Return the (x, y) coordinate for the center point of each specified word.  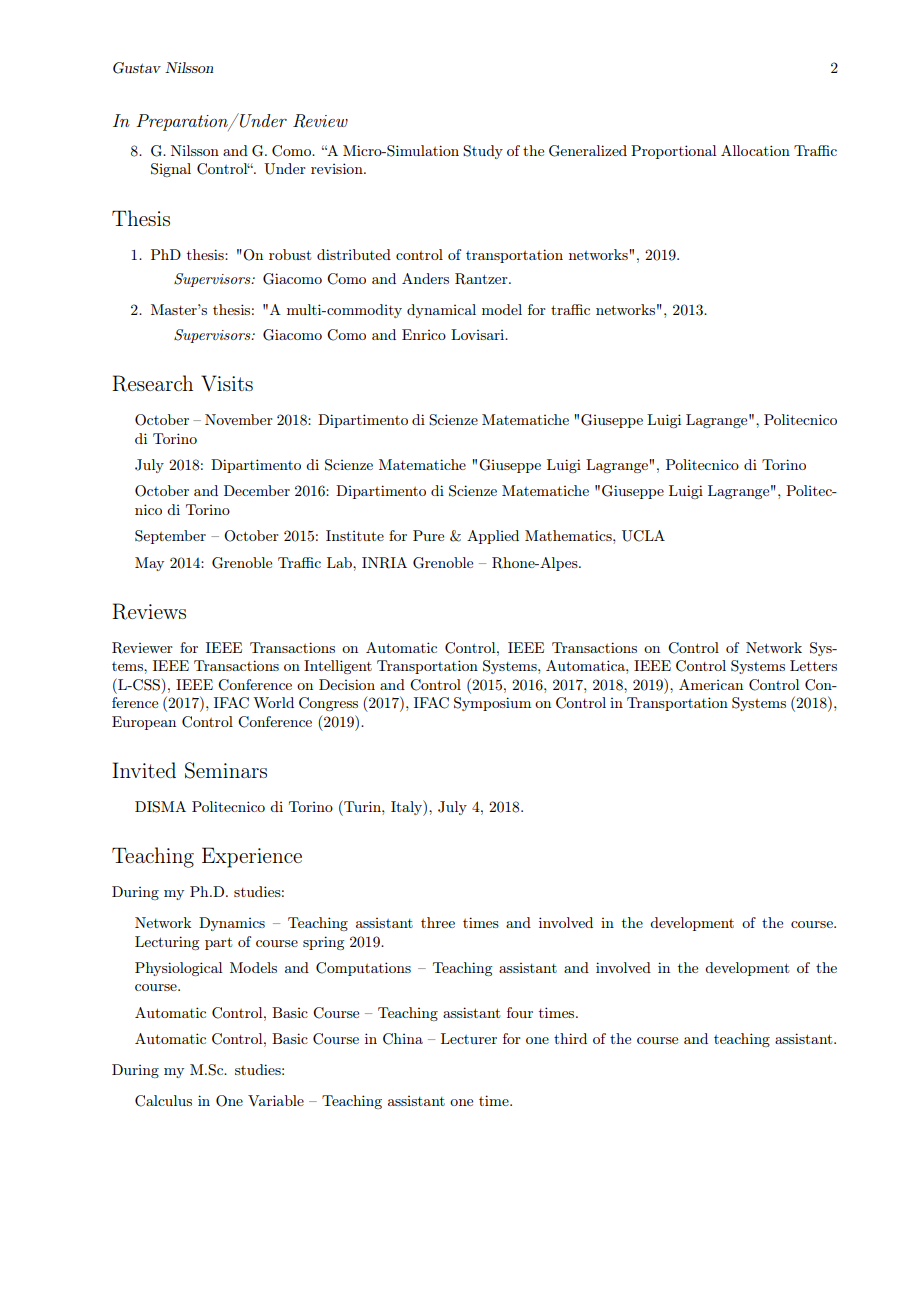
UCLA (643, 536)
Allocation (755, 150)
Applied (493, 537)
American (711, 684)
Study (483, 152)
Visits (227, 383)
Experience (252, 857)
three (438, 922)
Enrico (424, 334)
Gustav (137, 68)
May (149, 564)
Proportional (673, 152)
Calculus (163, 1101)
